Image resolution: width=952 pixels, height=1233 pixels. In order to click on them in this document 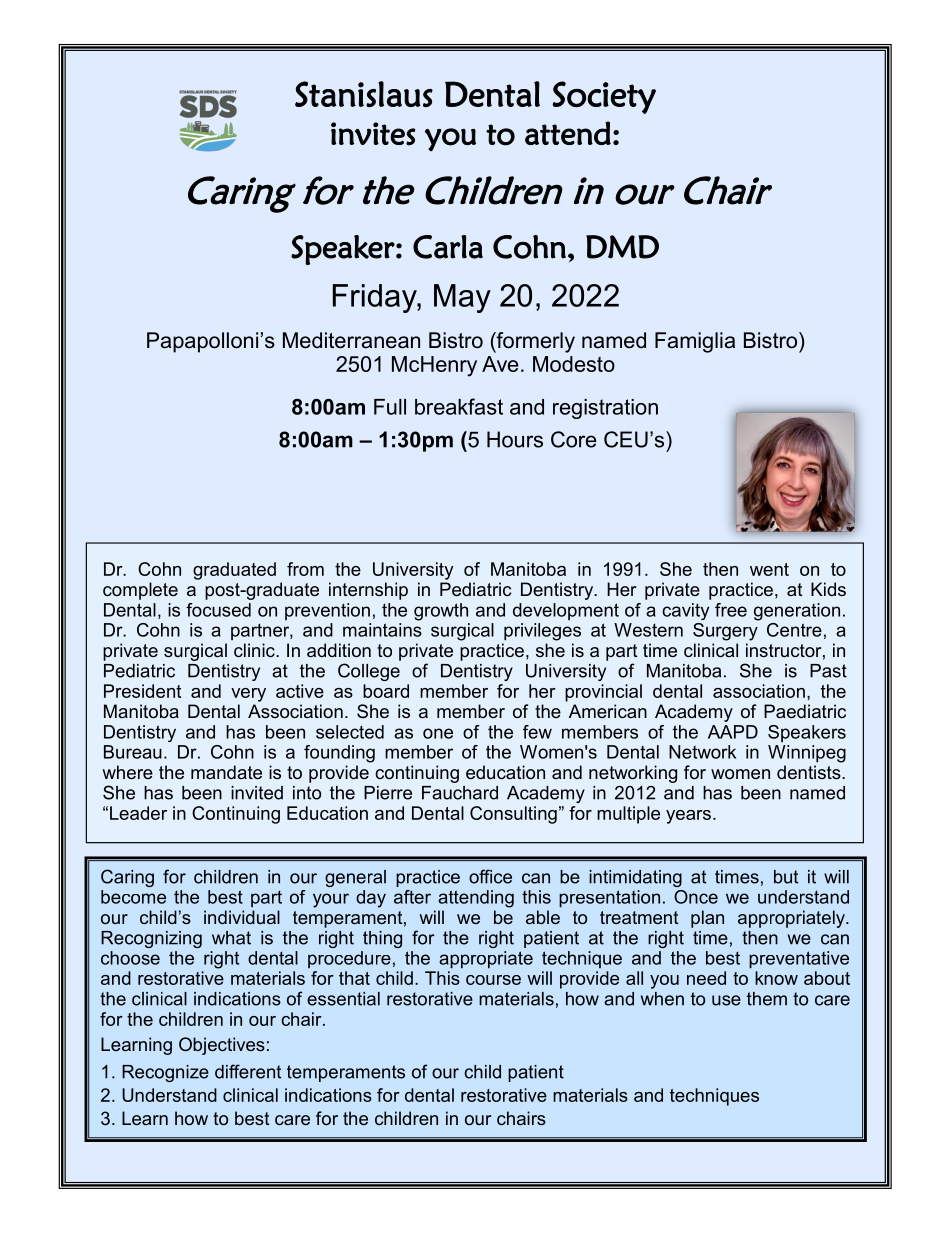, I will do `click(767, 999)`.
